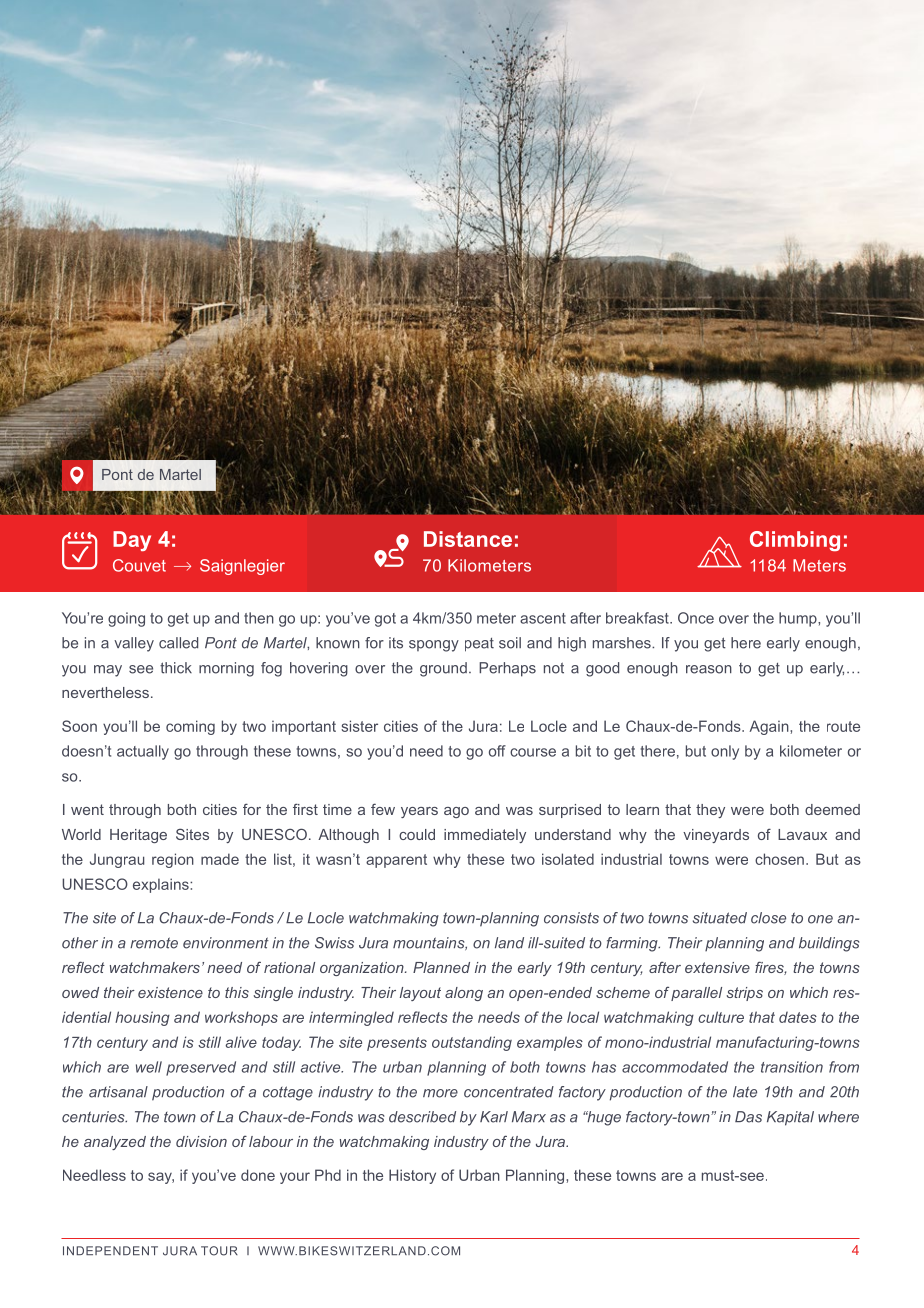  Describe the element at coordinates (795, 541) in the screenshot. I see `Climbing` at that location.
